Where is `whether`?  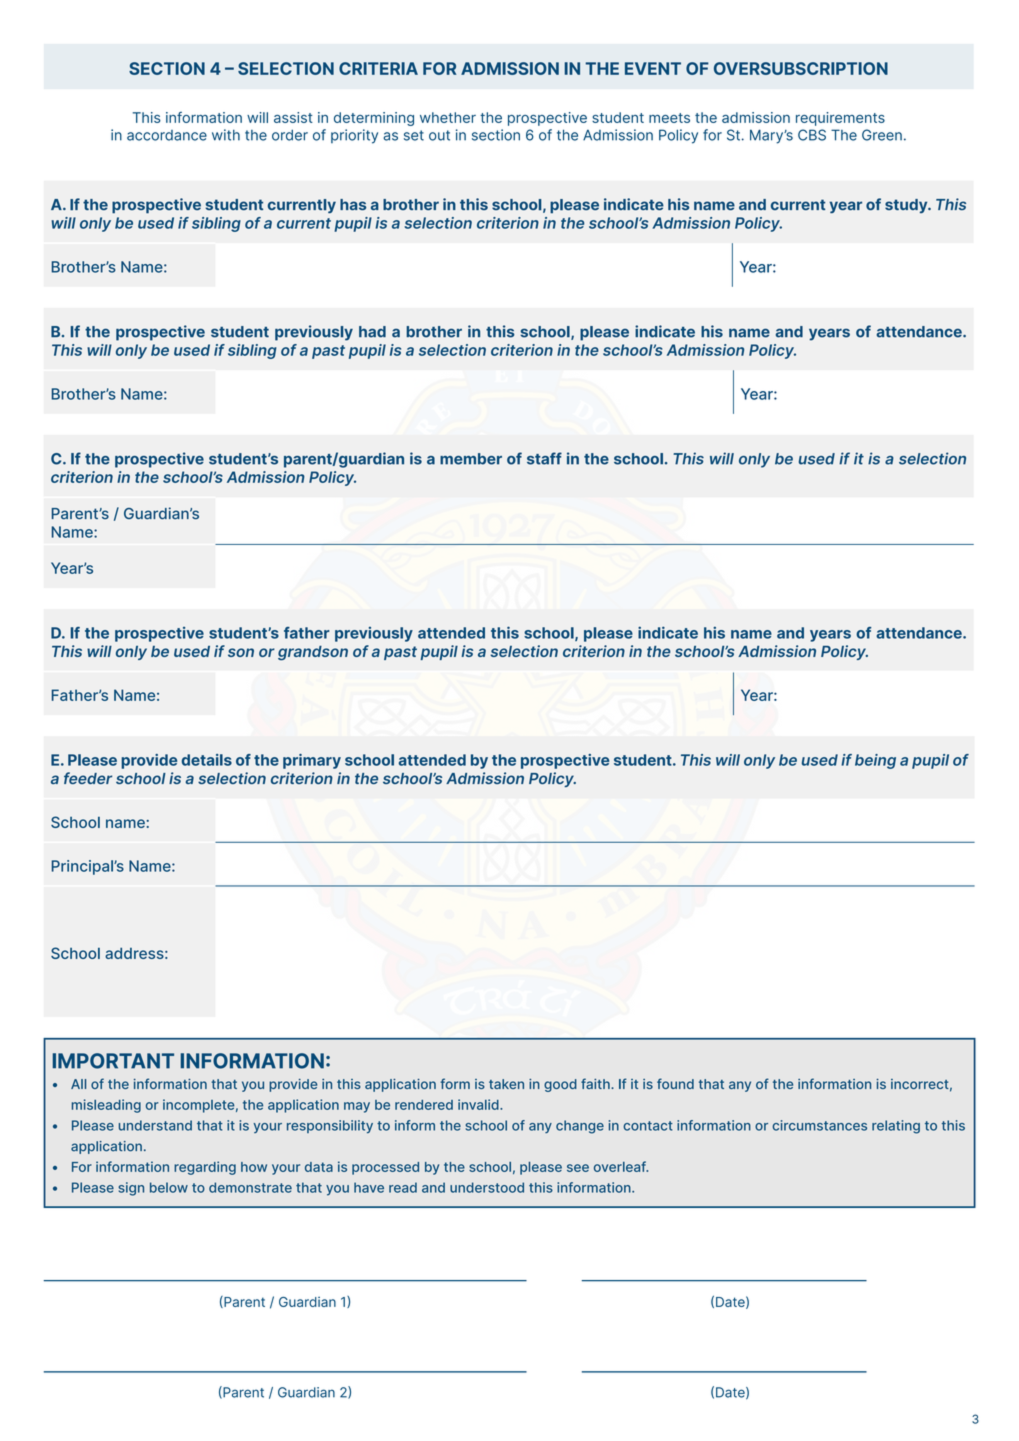
whether is located at coordinates (448, 117).
